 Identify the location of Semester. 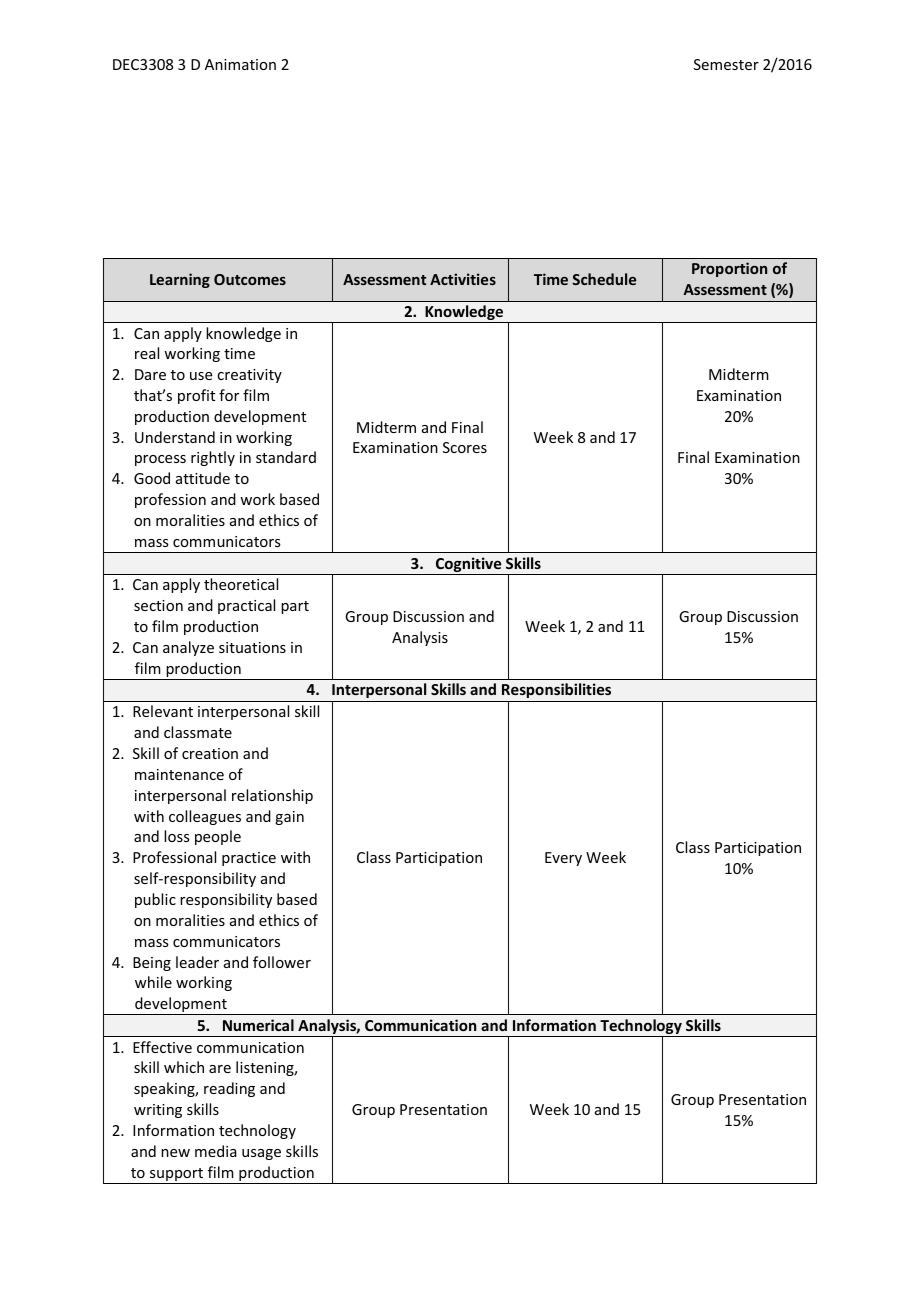
(726, 64).
